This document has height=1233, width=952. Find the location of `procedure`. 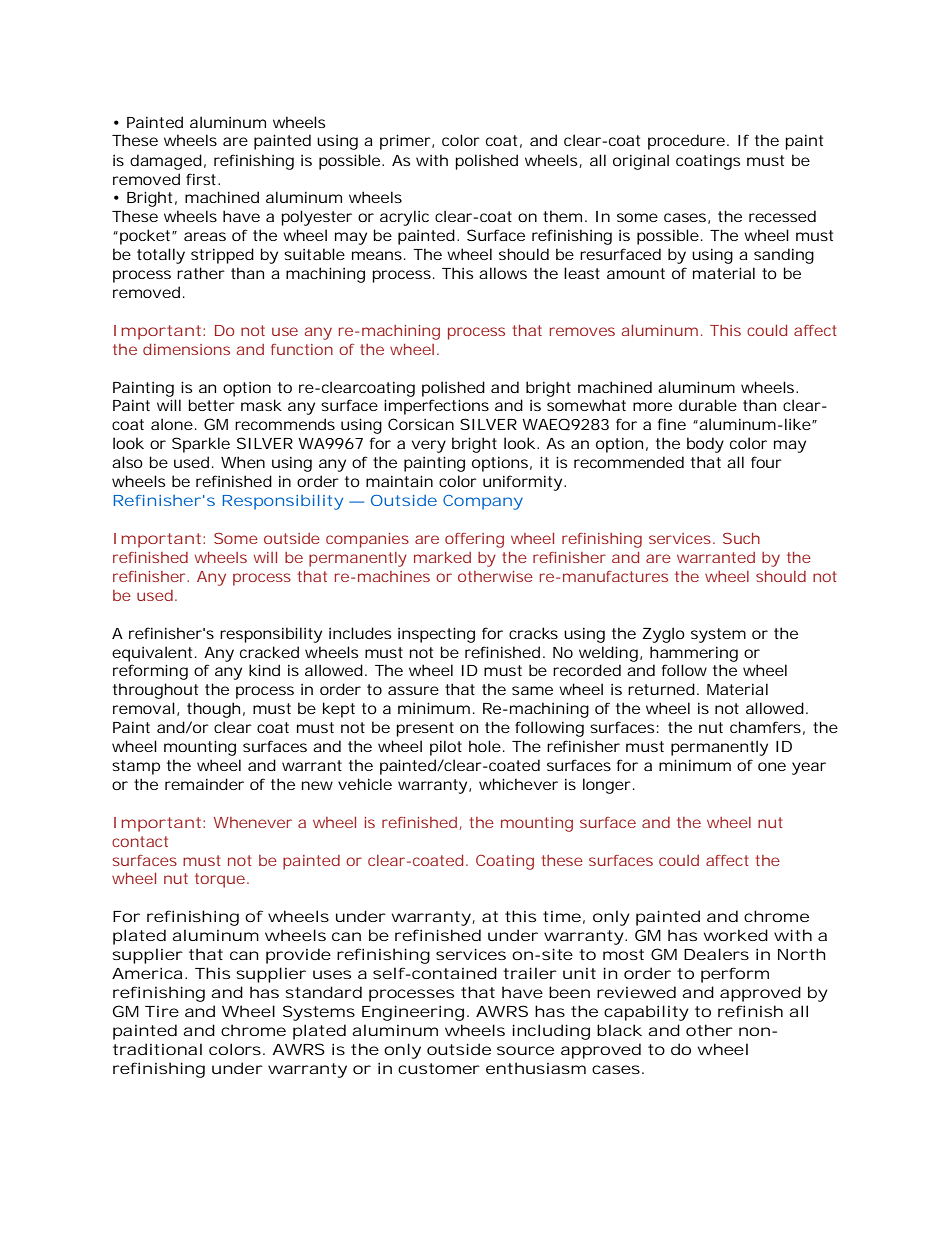

procedure is located at coordinates (686, 142).
